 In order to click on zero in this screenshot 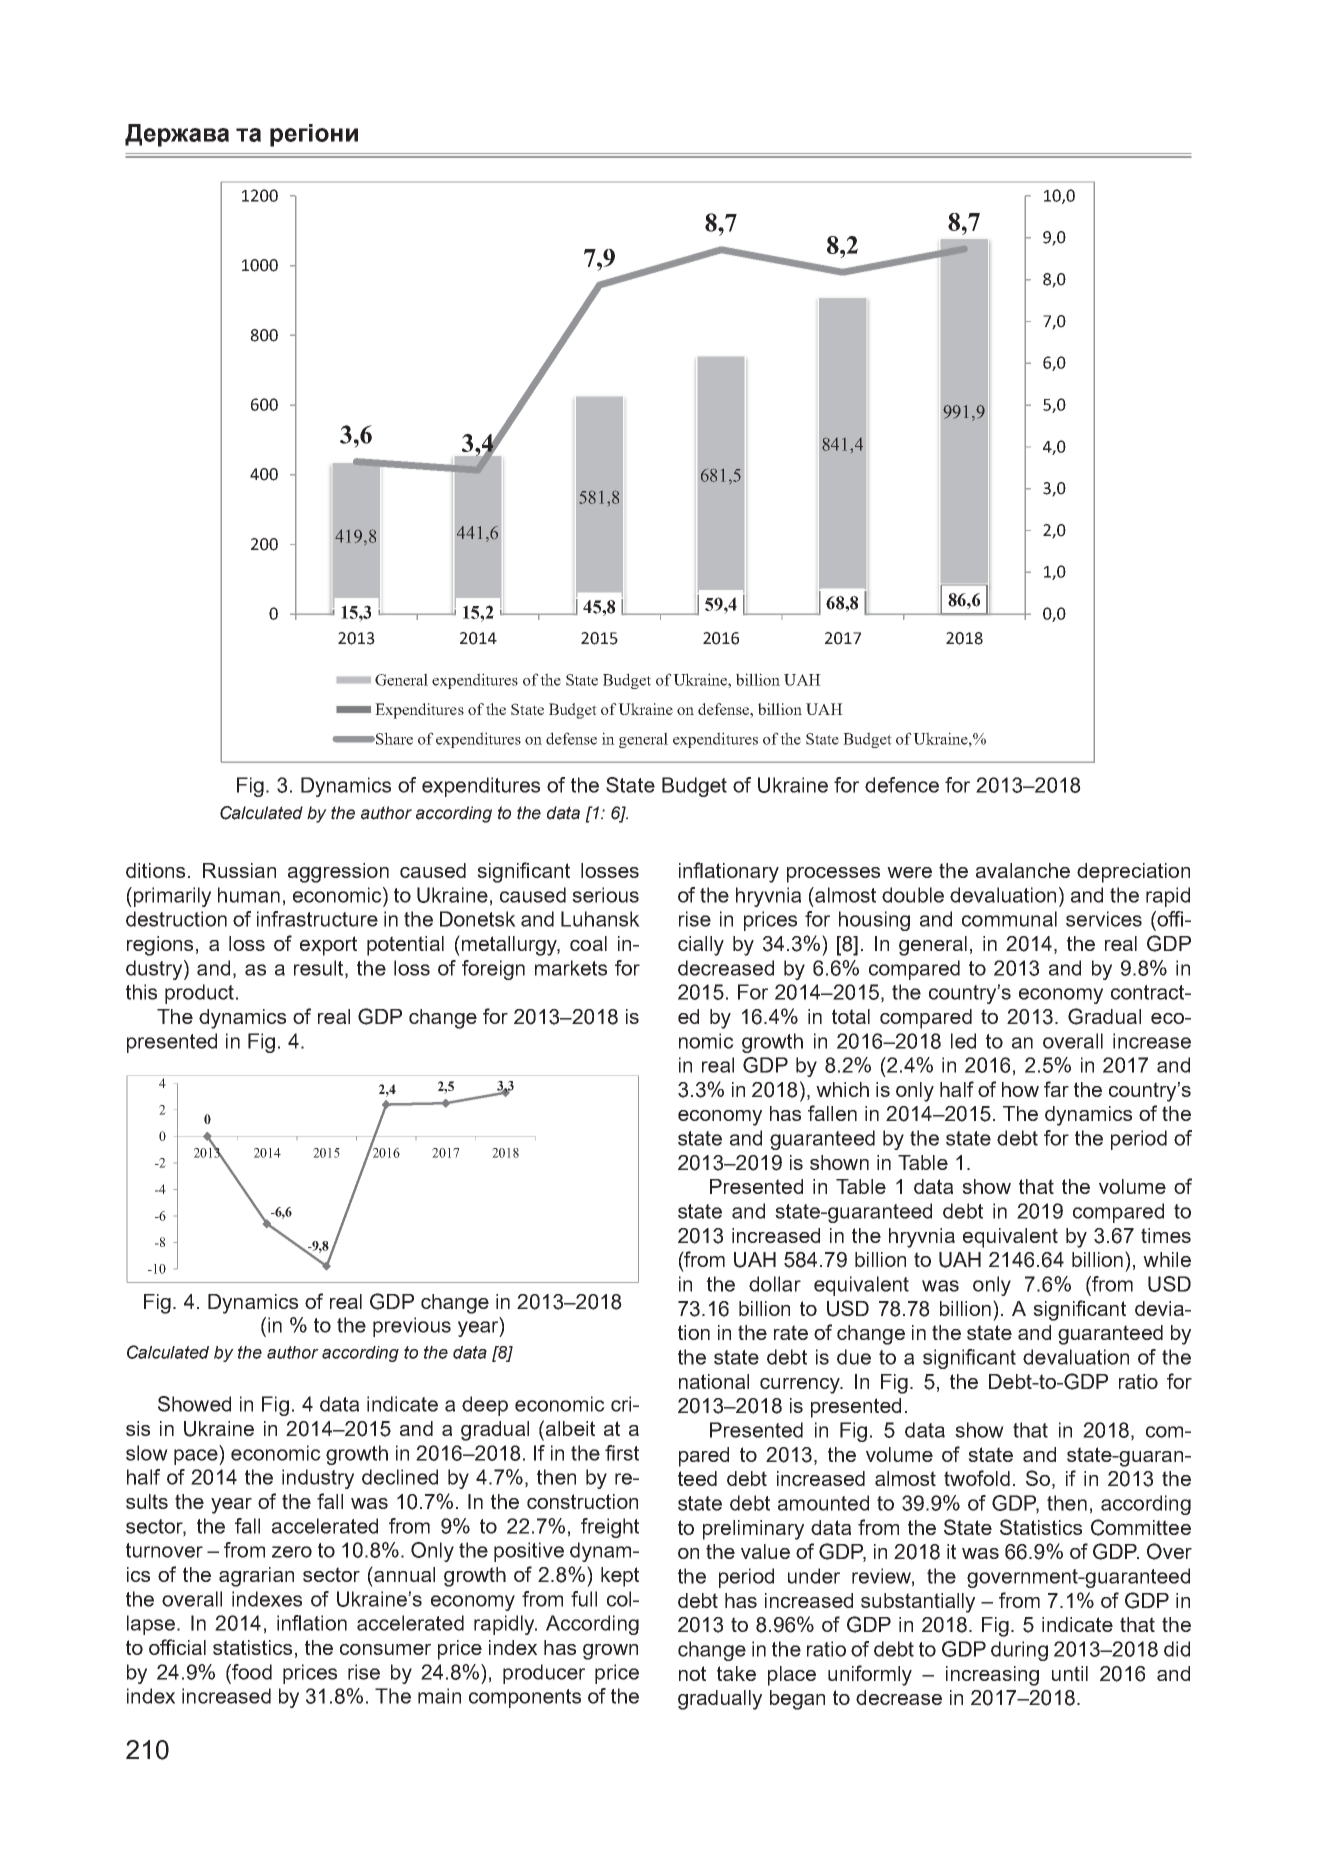, I will do `click(292, 1552)`.
